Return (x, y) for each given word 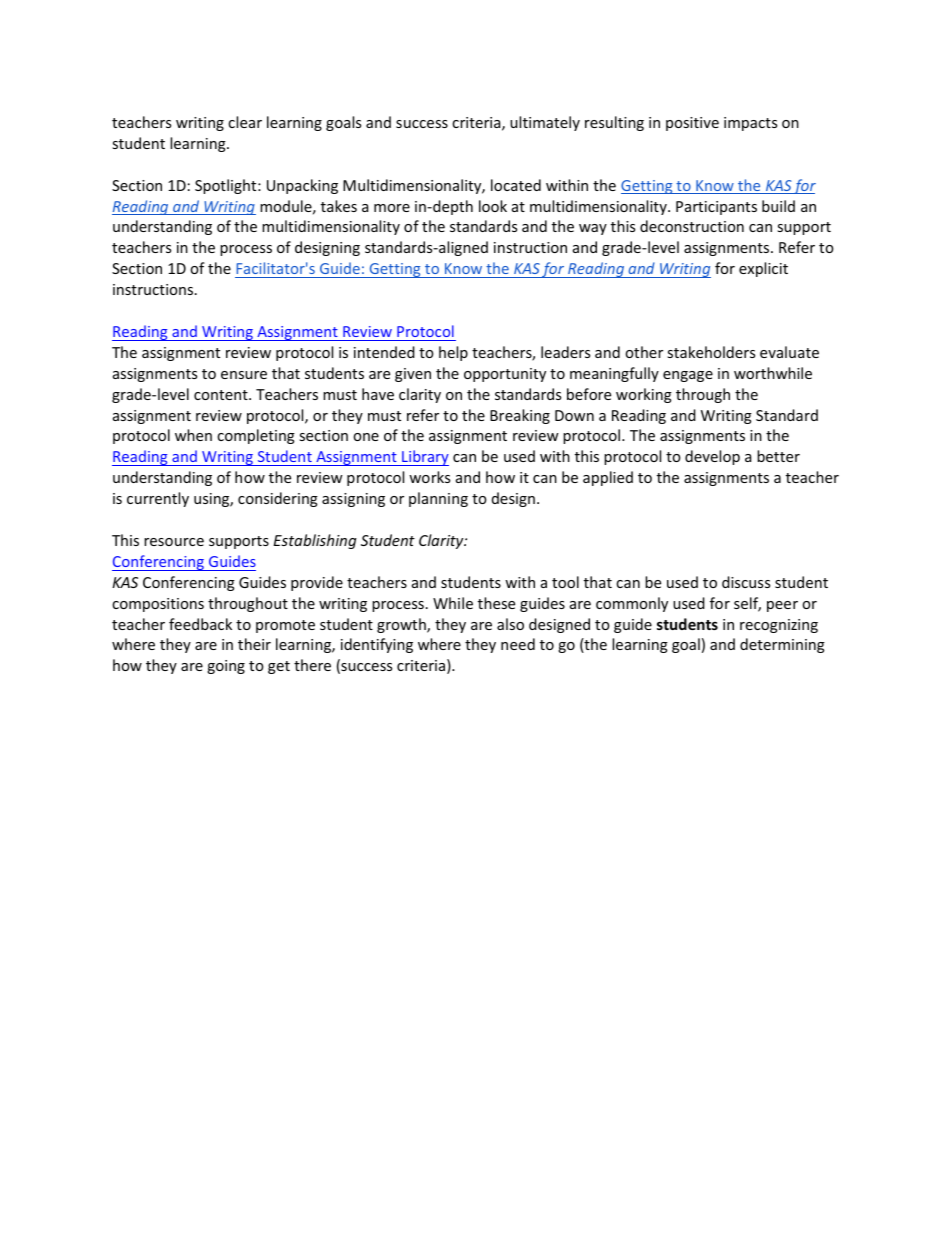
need (518, 644)
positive (692, 124)
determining (782, 645)
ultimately (545, 123)
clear (245, 122)
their (254, 644)
